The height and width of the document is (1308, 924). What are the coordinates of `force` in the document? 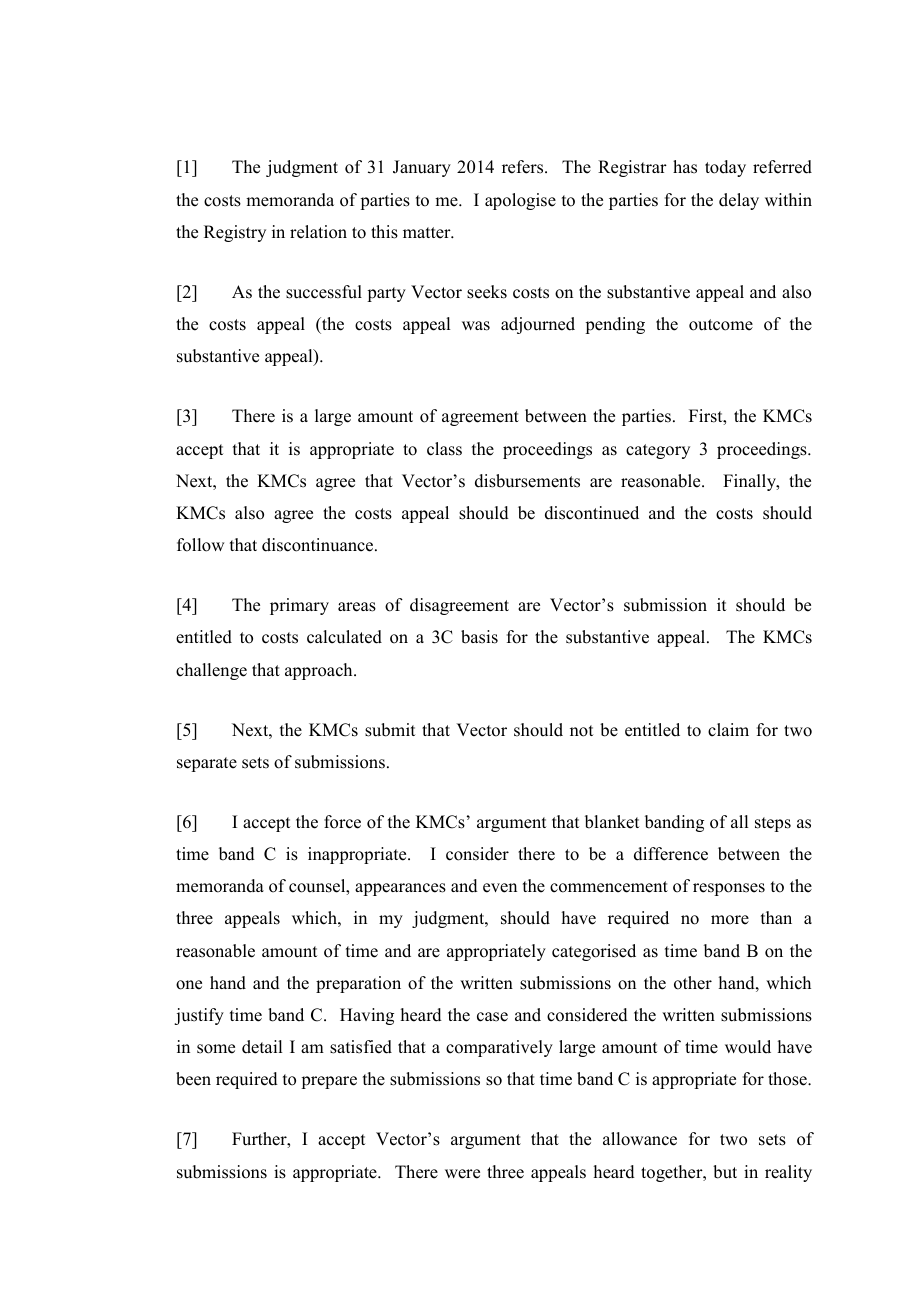 It's located at (342, 822).
